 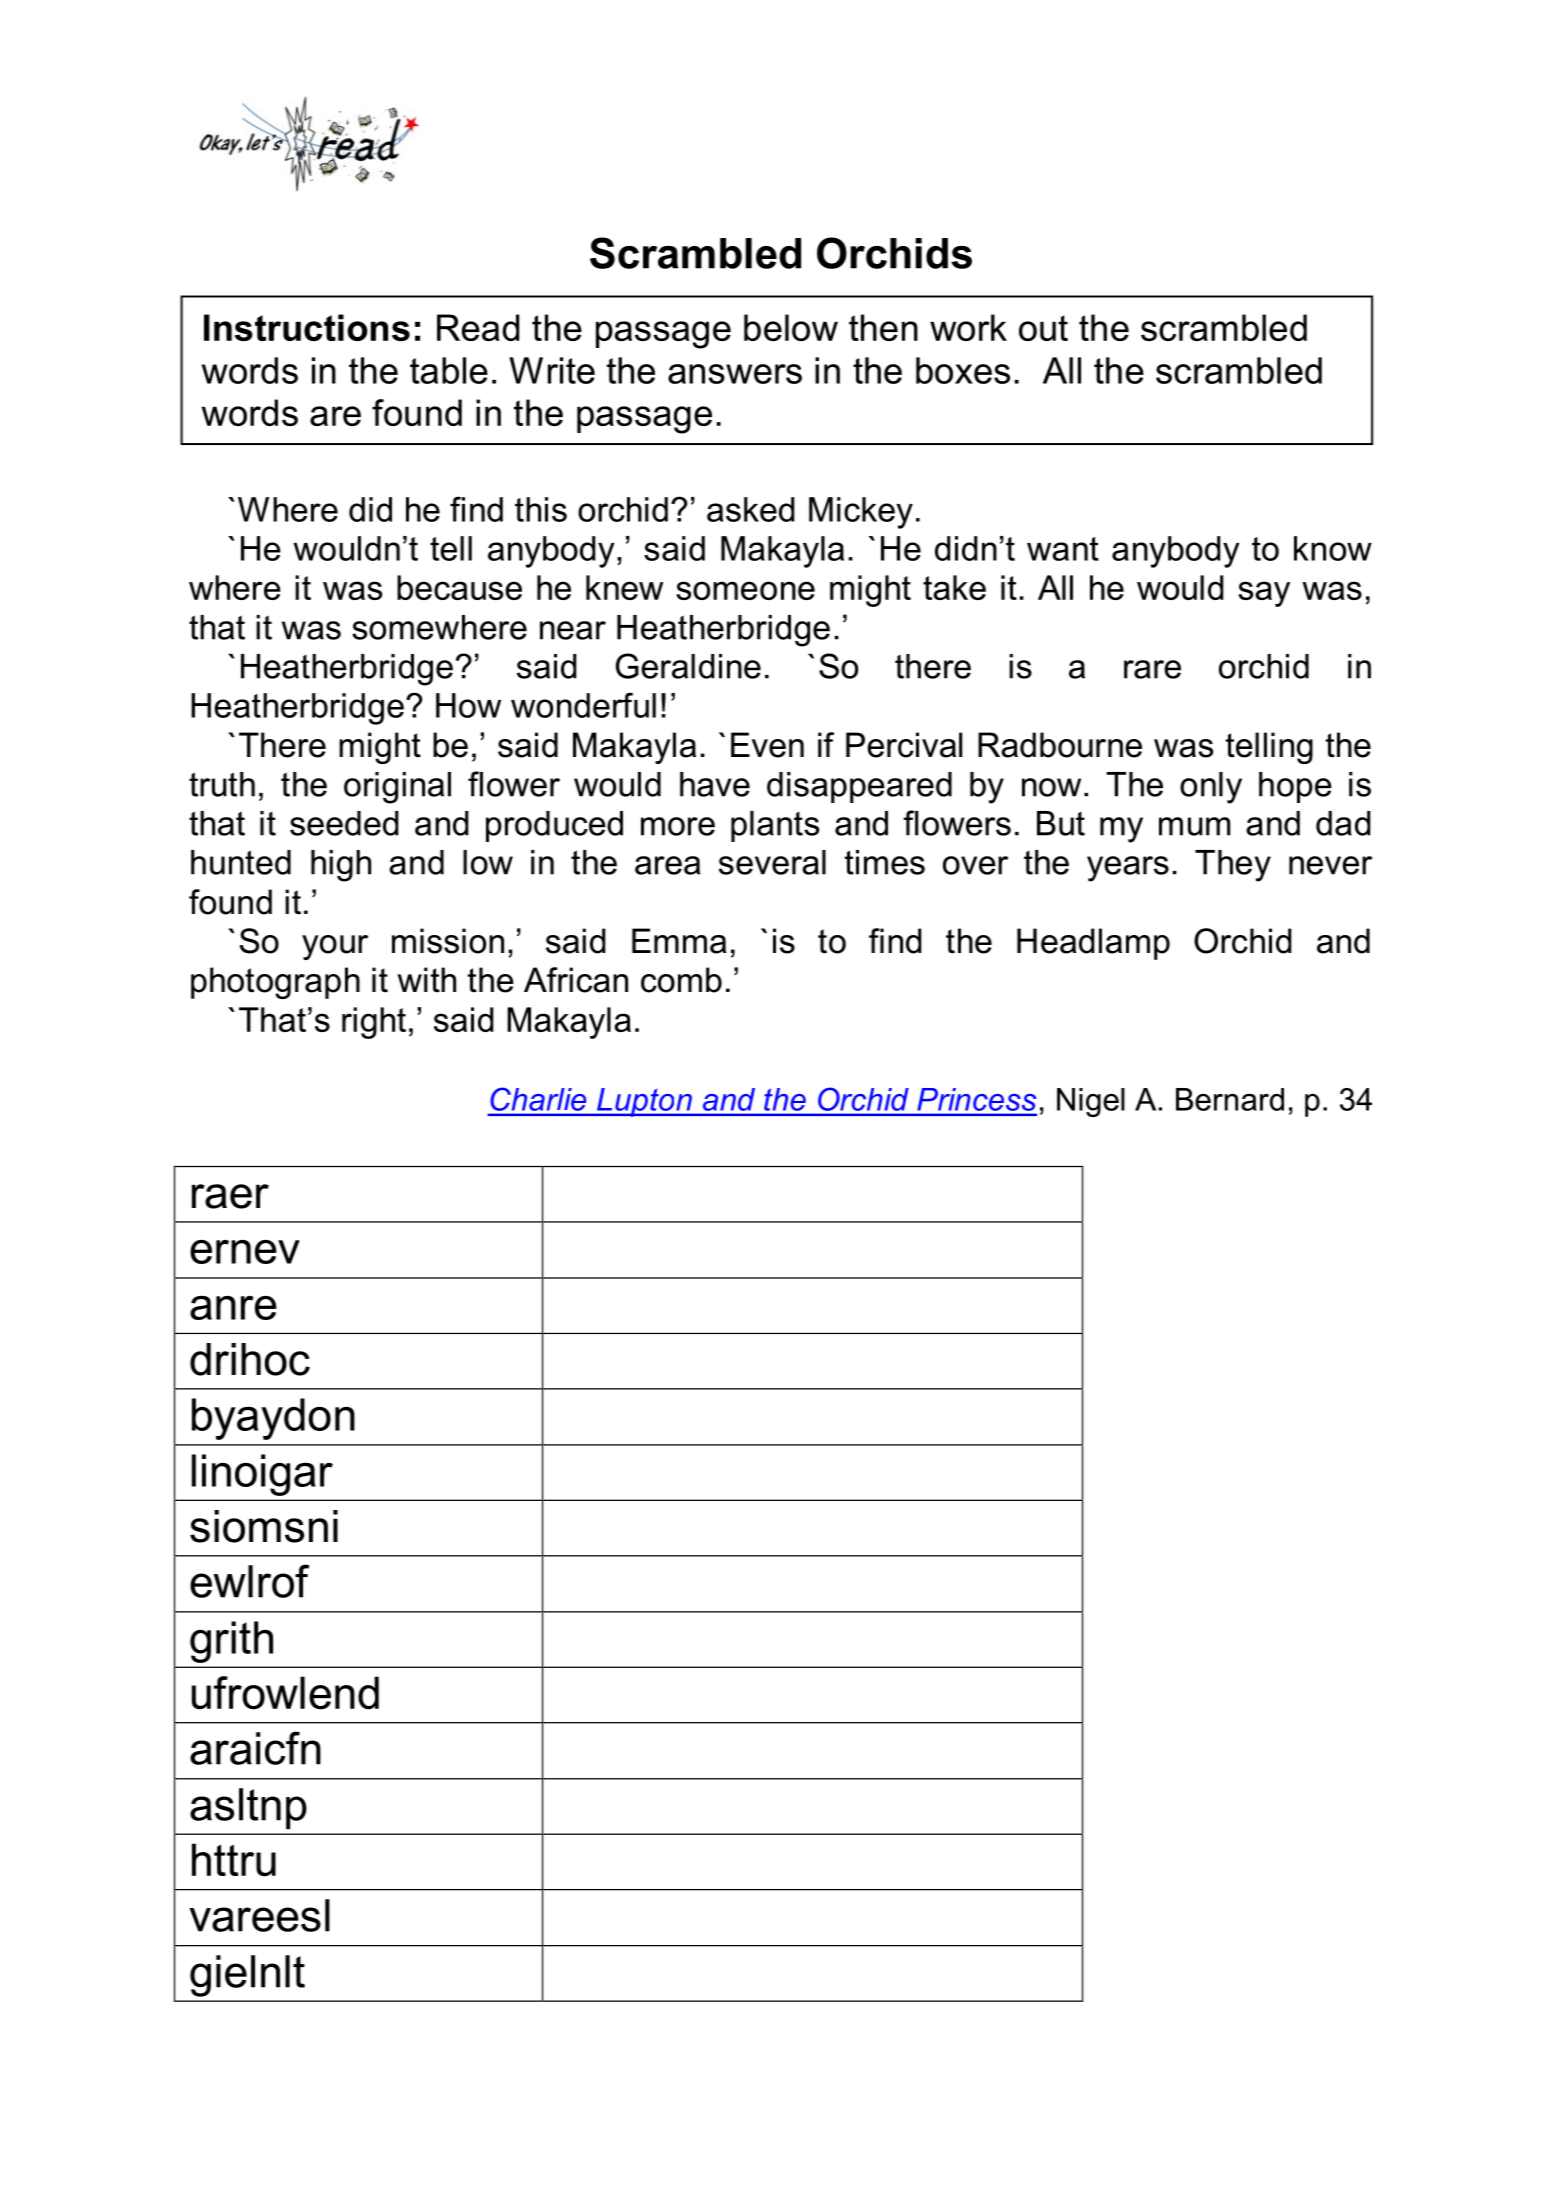 What do you see at coordinates (1233, 866) in the image?
I see `They` at bounding box center [1233, 866].
